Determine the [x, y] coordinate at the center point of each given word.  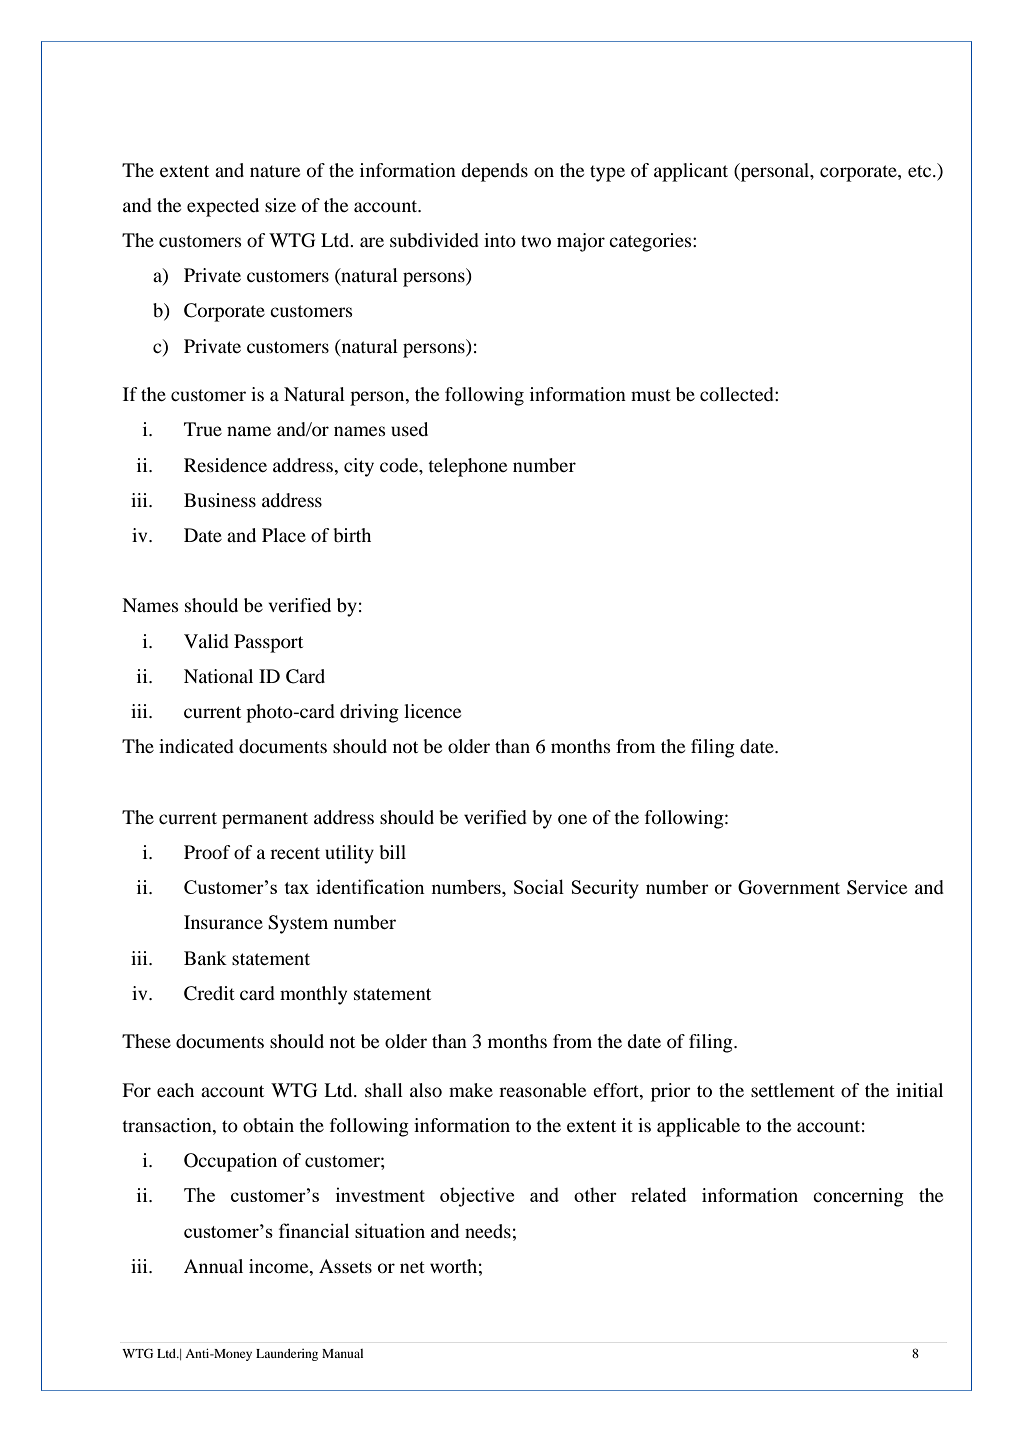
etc [921, 171]
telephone [467, 467]
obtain [268, 1125]
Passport [268, 643]
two [536, 241]
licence [432, 711]
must [651, 395]
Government [789, 887]
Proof [207, 852]
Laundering [287, 1355]
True [203, 429]
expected [223, 207]
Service [877, 887]
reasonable [542, 1090]
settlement [793, 1090]
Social [539, 886]
